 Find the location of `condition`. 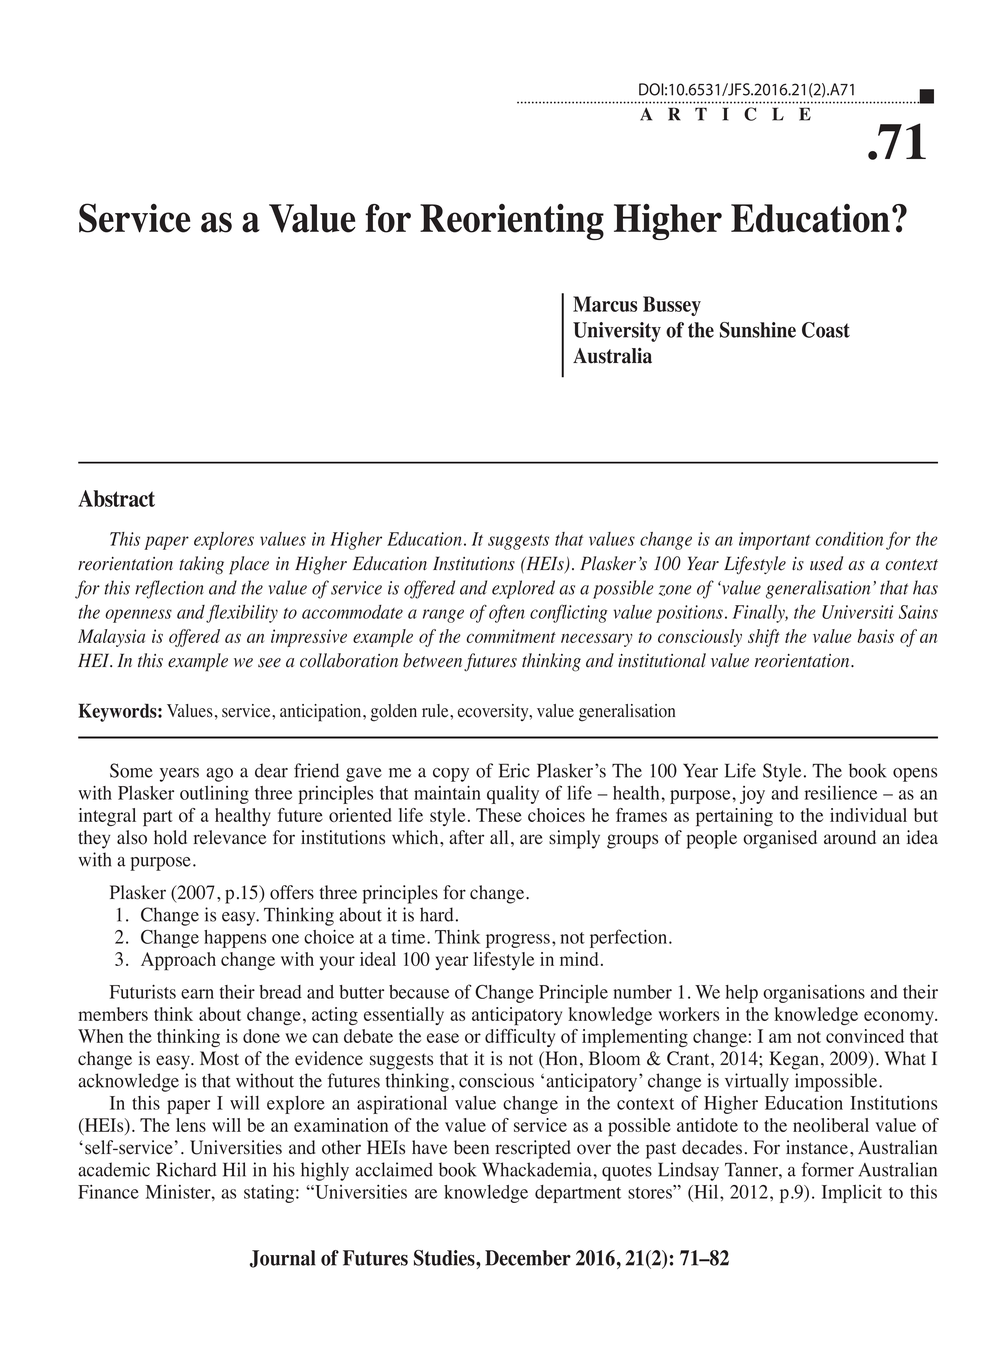

condition is located at coordinates (849, 539).
